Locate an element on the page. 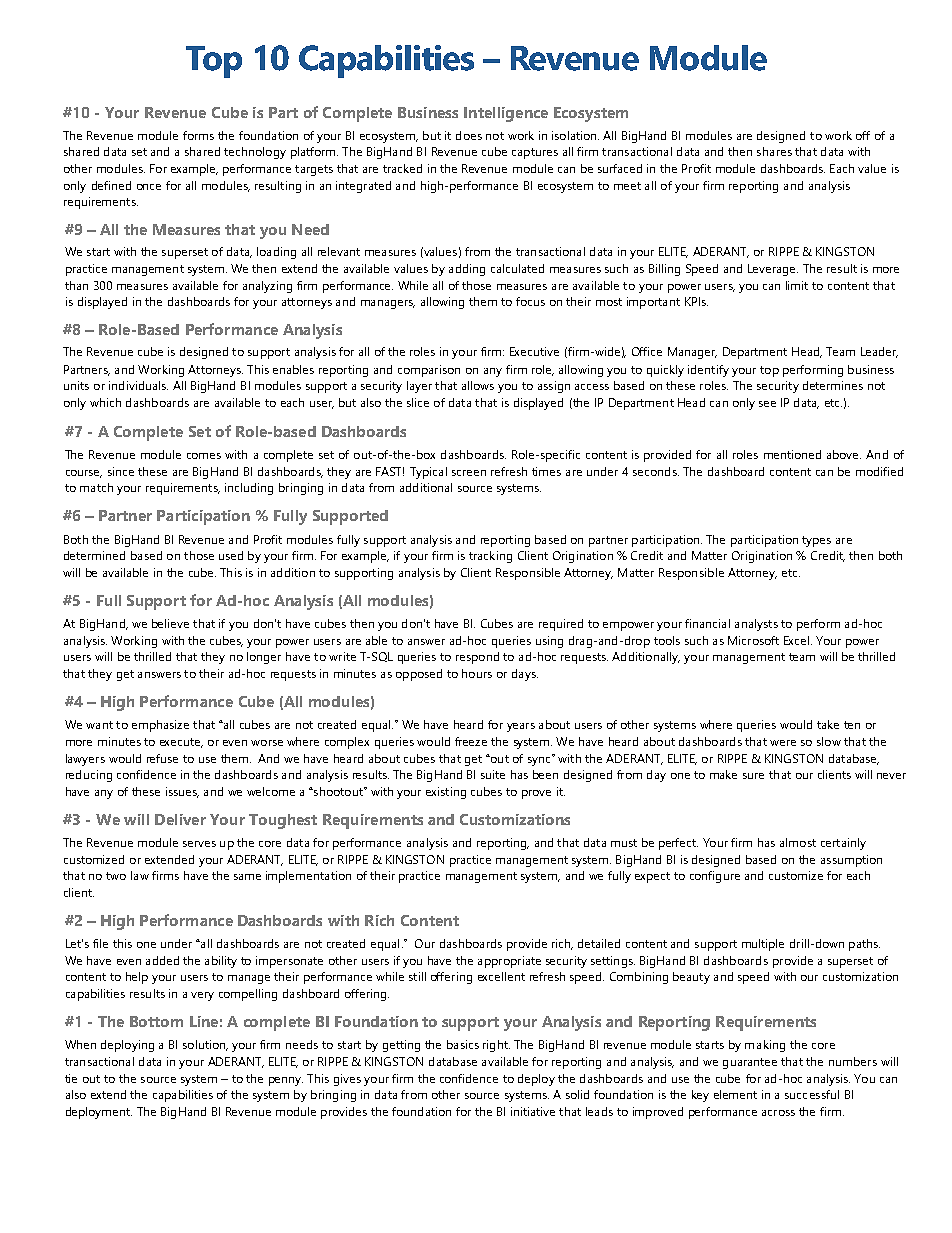  solution is located at coordinates (205, 1045).
